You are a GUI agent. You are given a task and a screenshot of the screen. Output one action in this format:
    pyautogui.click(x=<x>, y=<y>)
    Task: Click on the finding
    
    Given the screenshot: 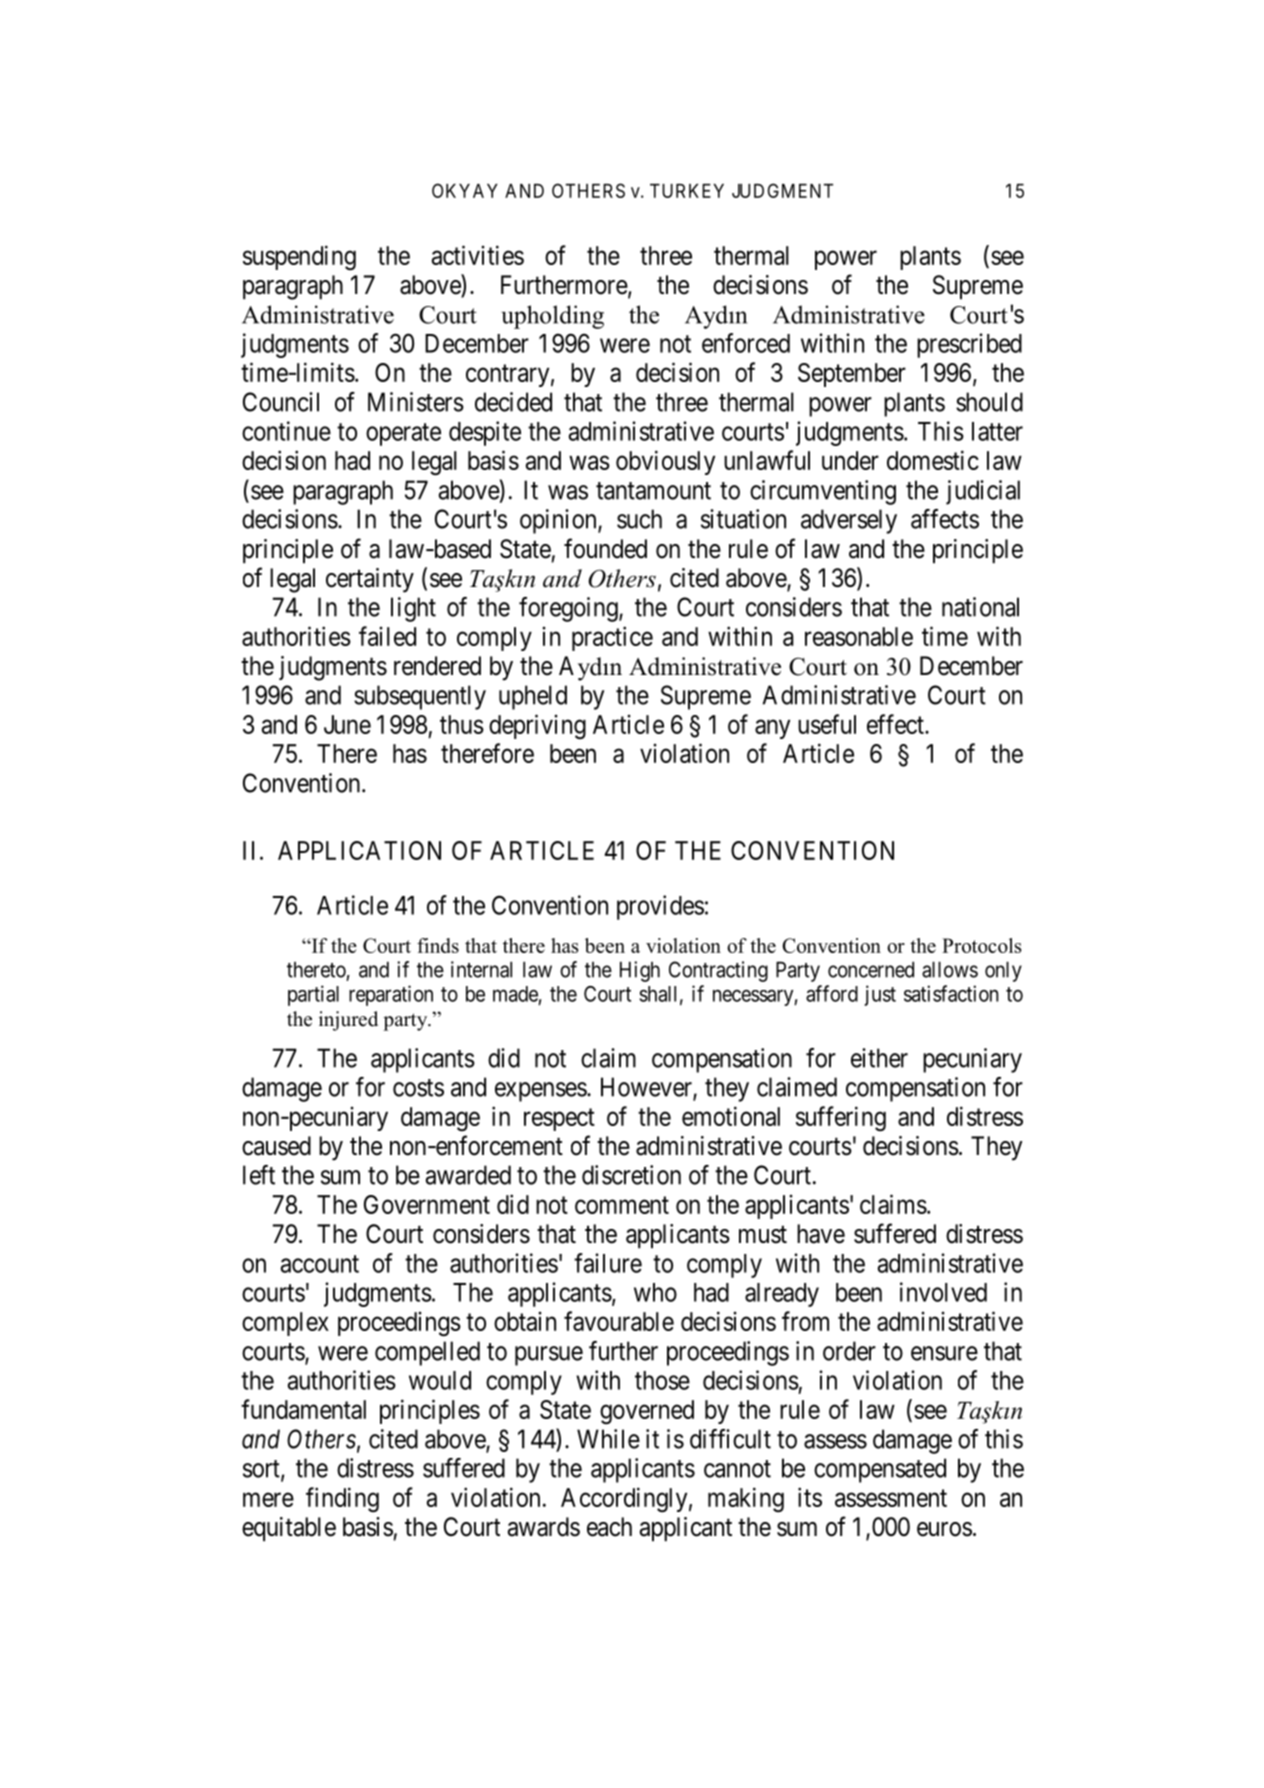 What is the action you would take?
    pyautogui.click(x=342, y=1500)
